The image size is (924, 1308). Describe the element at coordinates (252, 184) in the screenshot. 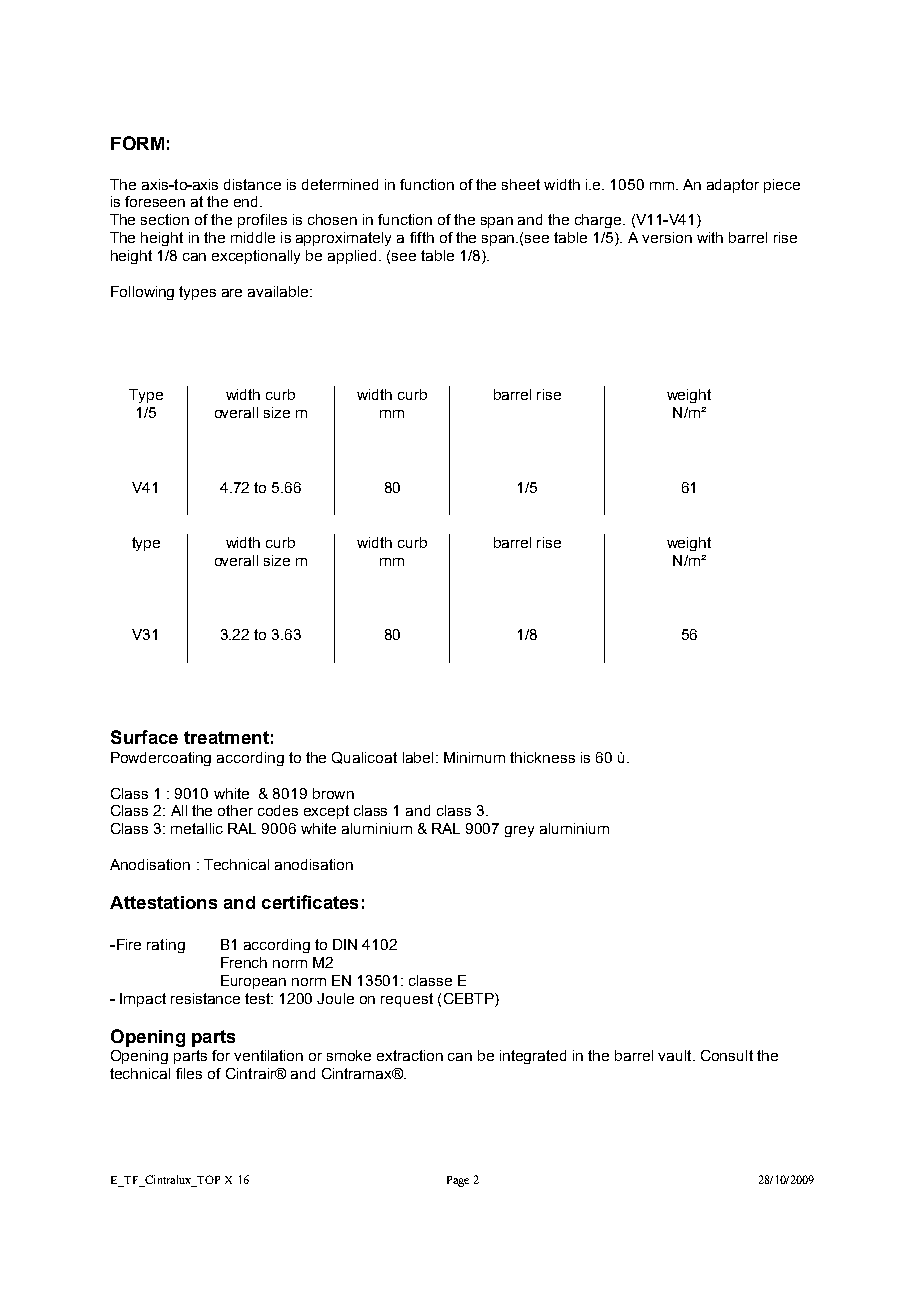

I see `distance` at that location.
